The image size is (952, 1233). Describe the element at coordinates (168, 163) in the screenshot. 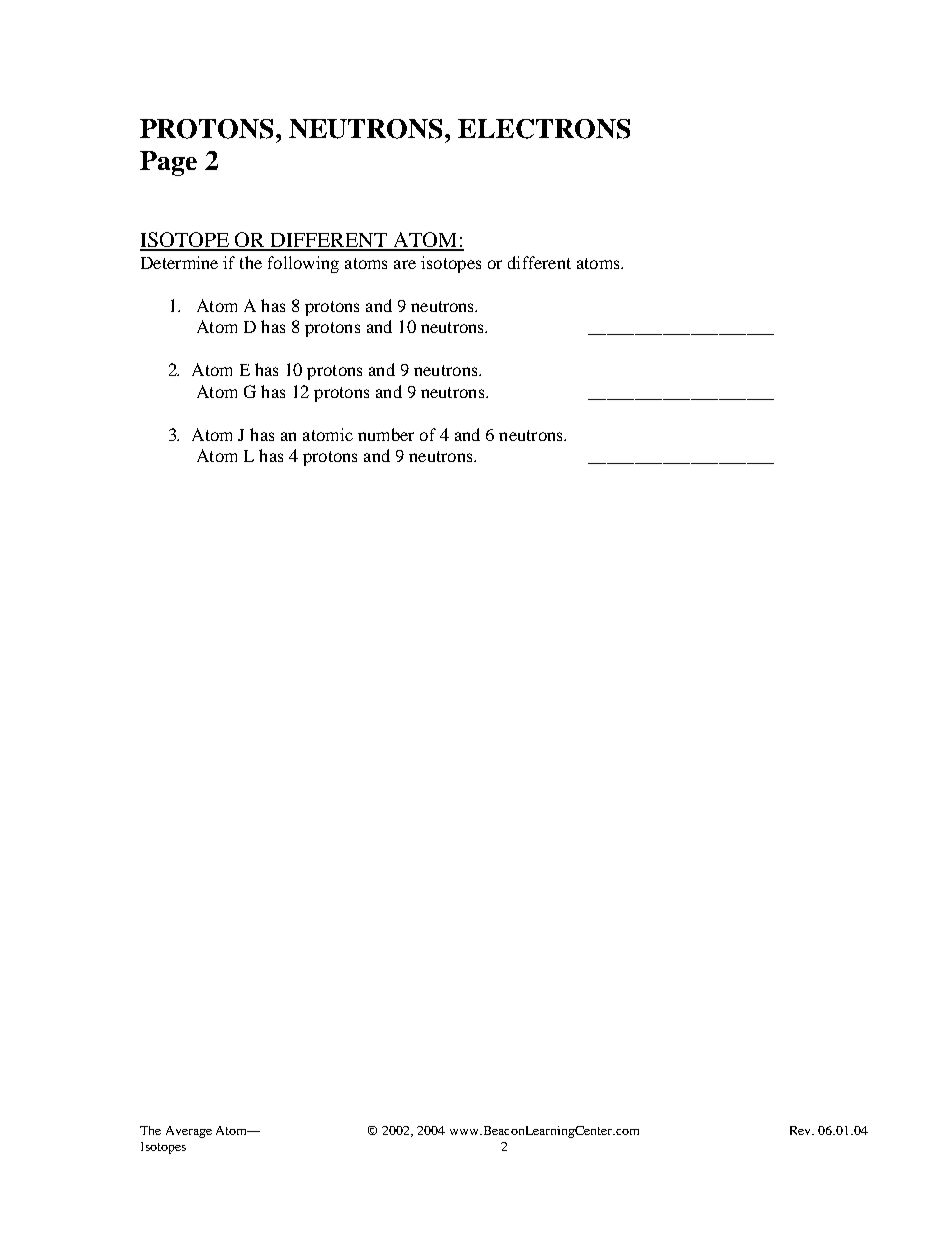

I see `Page` at that location.
